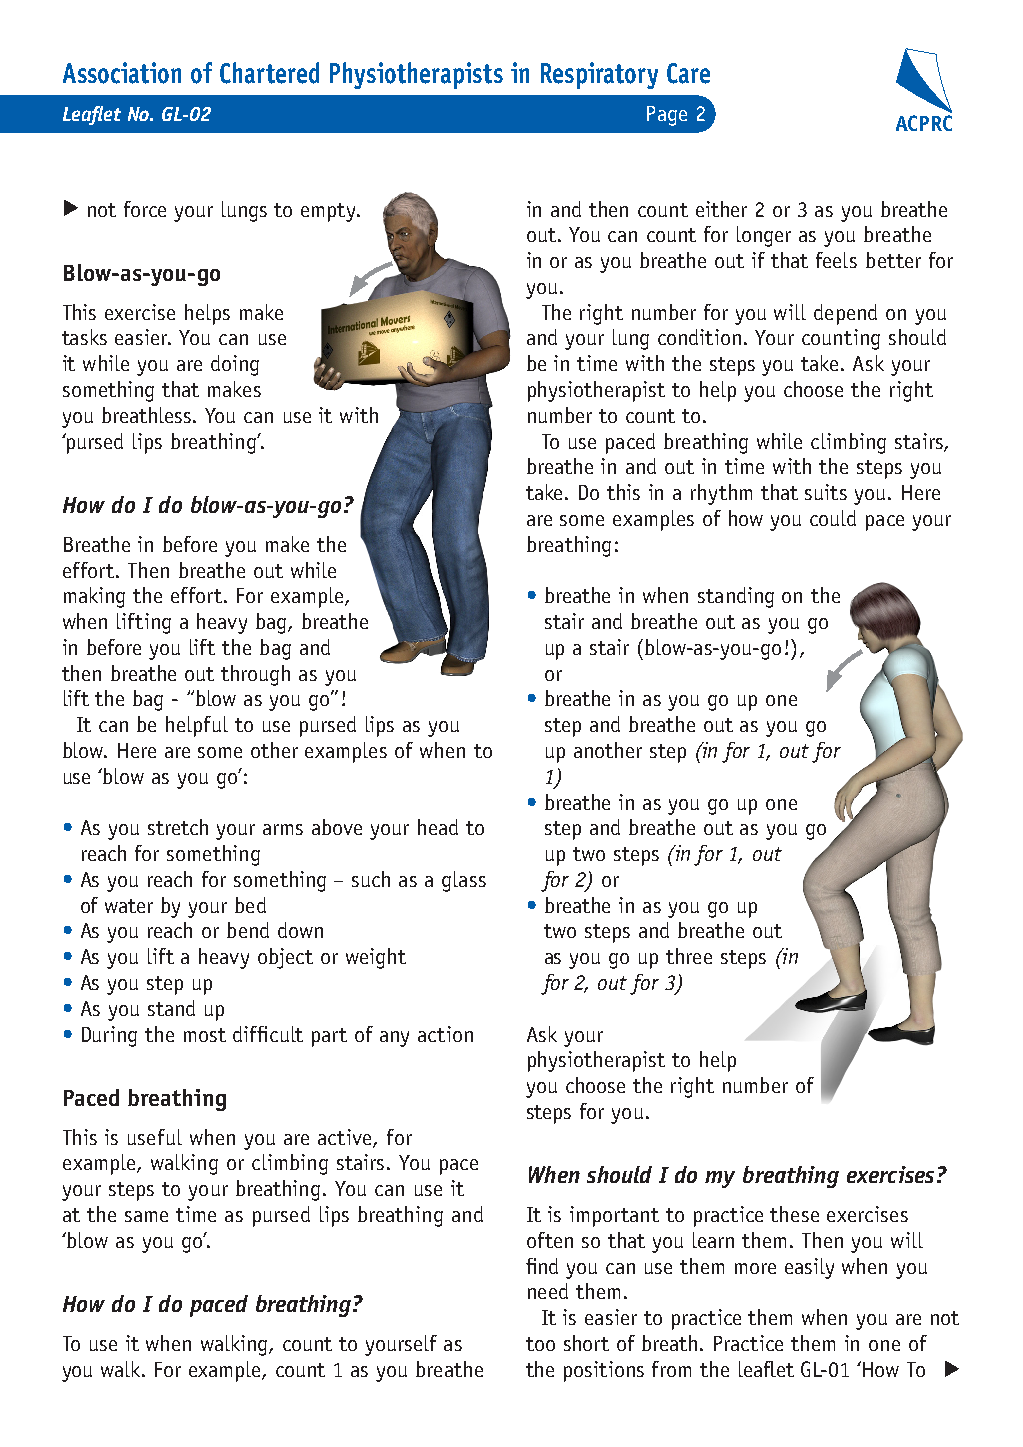 Image resolution: width=1023 pixels, height=1447 pixels. I want to click on making, so click(94, 597).
